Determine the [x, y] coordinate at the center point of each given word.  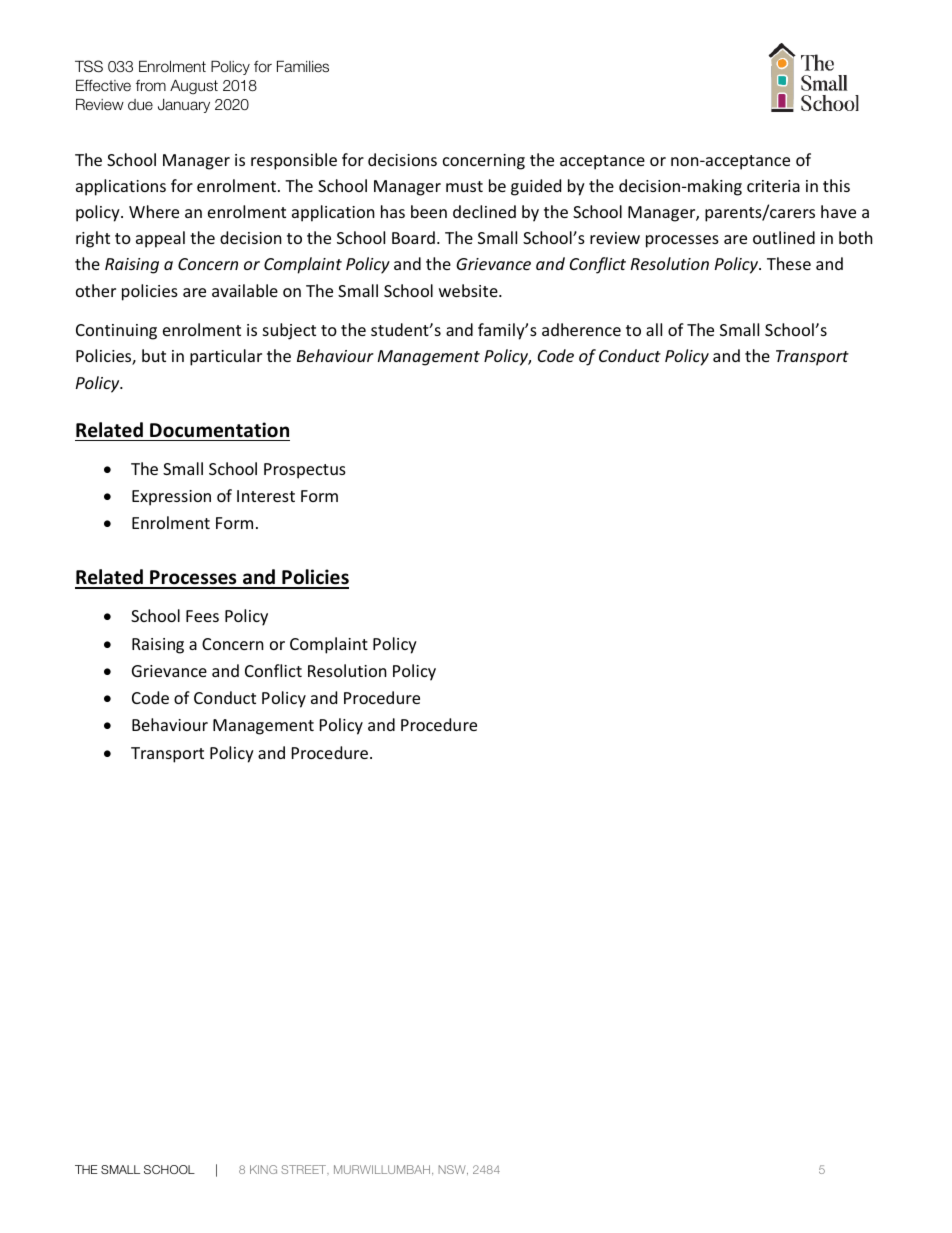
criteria [773, 186]
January [184, 106]
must [464, 186]
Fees [202, 616]
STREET [305, 1169]
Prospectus [305, 471]
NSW [453, 1170]
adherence [581, 329]
